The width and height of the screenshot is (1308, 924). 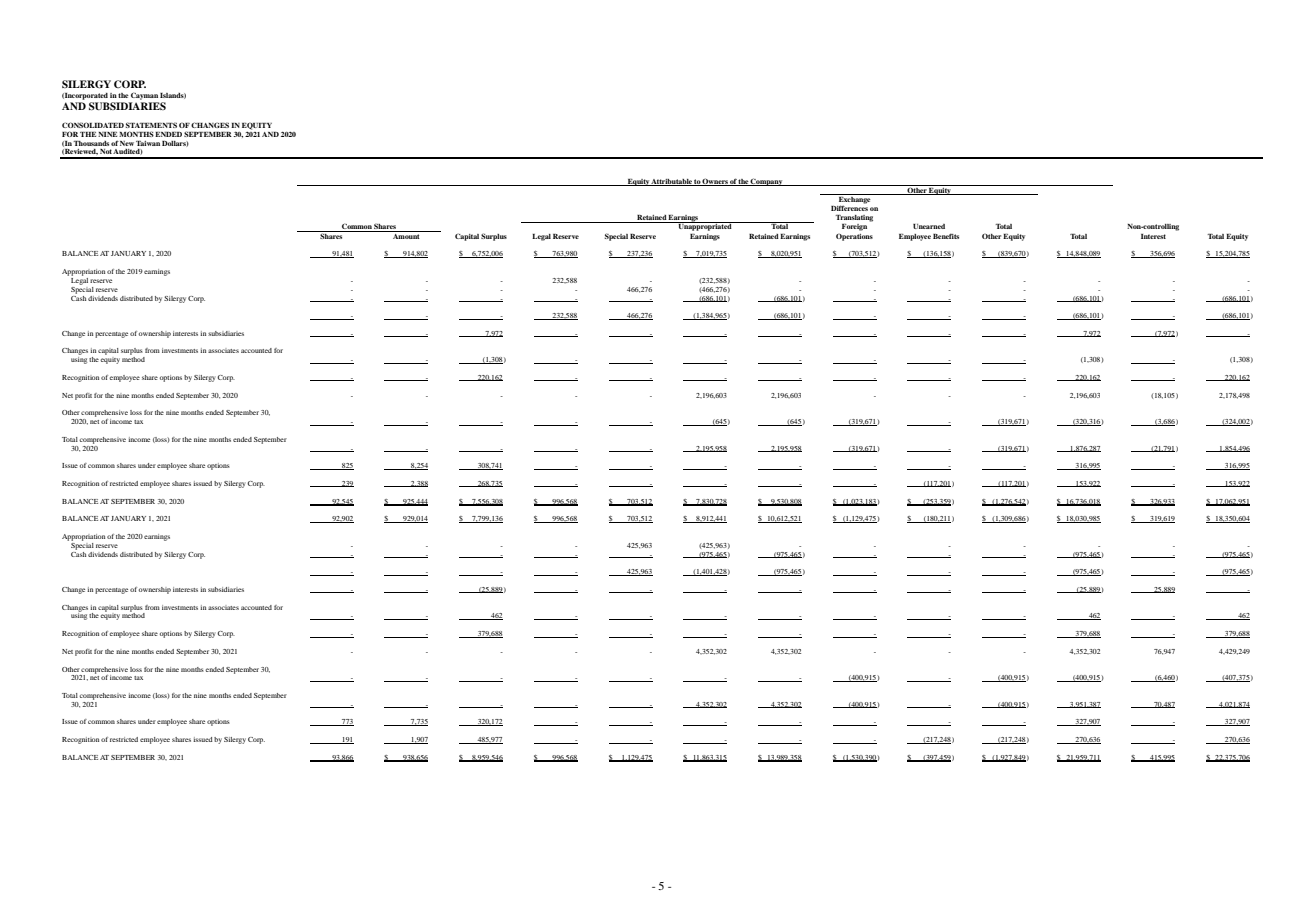 What do you see at coordinates (854, 237) in the screenshot?
I see `Operations` at bounding box center [854, 237].
